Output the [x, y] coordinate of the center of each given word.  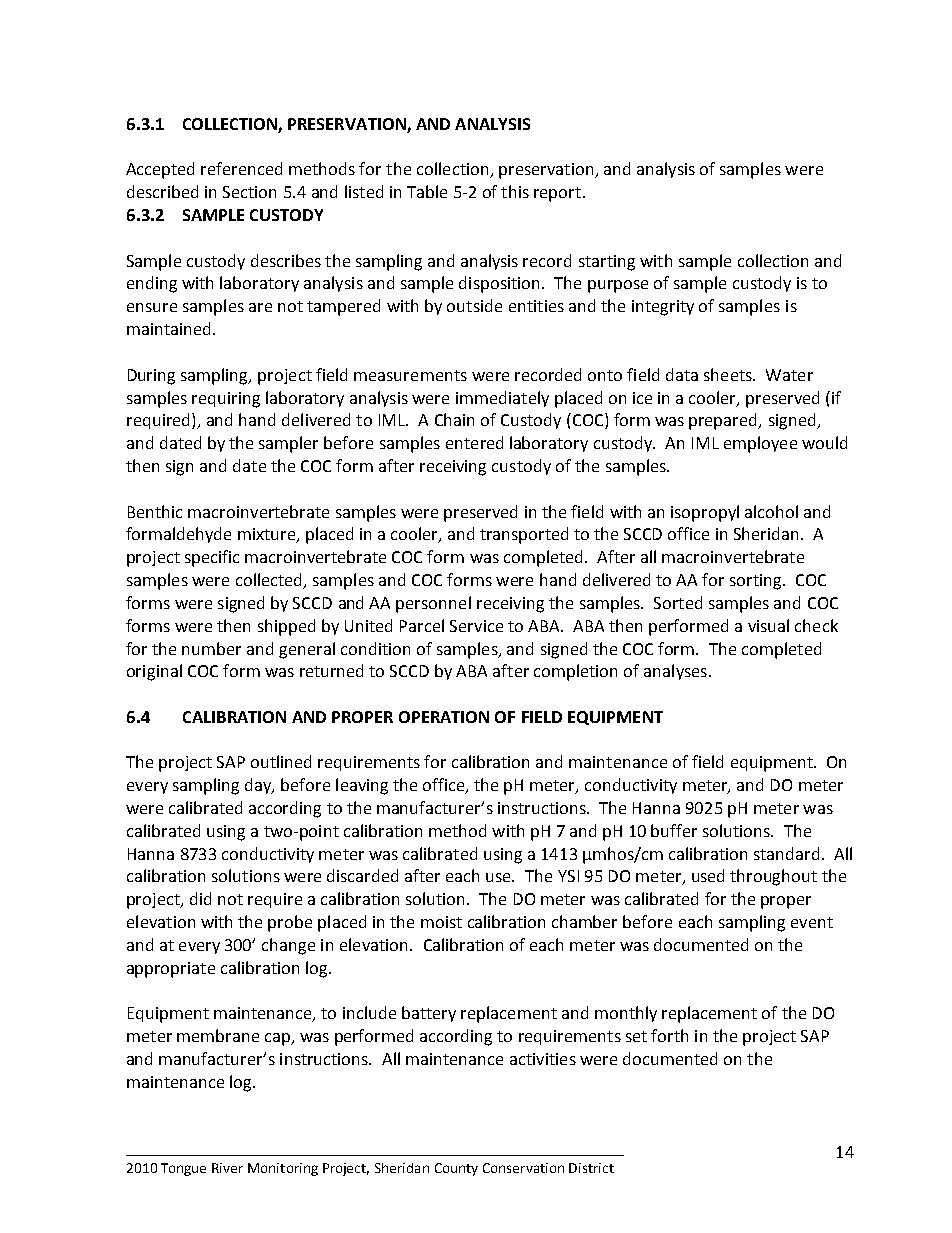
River [227, 1168]
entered [474, 442]
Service [476, 626]
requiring [226, 400]
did [200, 898]
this [515, 191]
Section [249, 192]
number [211, 648]
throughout [773, 877]
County [456, 1169]
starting [607, 263]
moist [441, 922]
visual [768, 625]
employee [760, 444]
